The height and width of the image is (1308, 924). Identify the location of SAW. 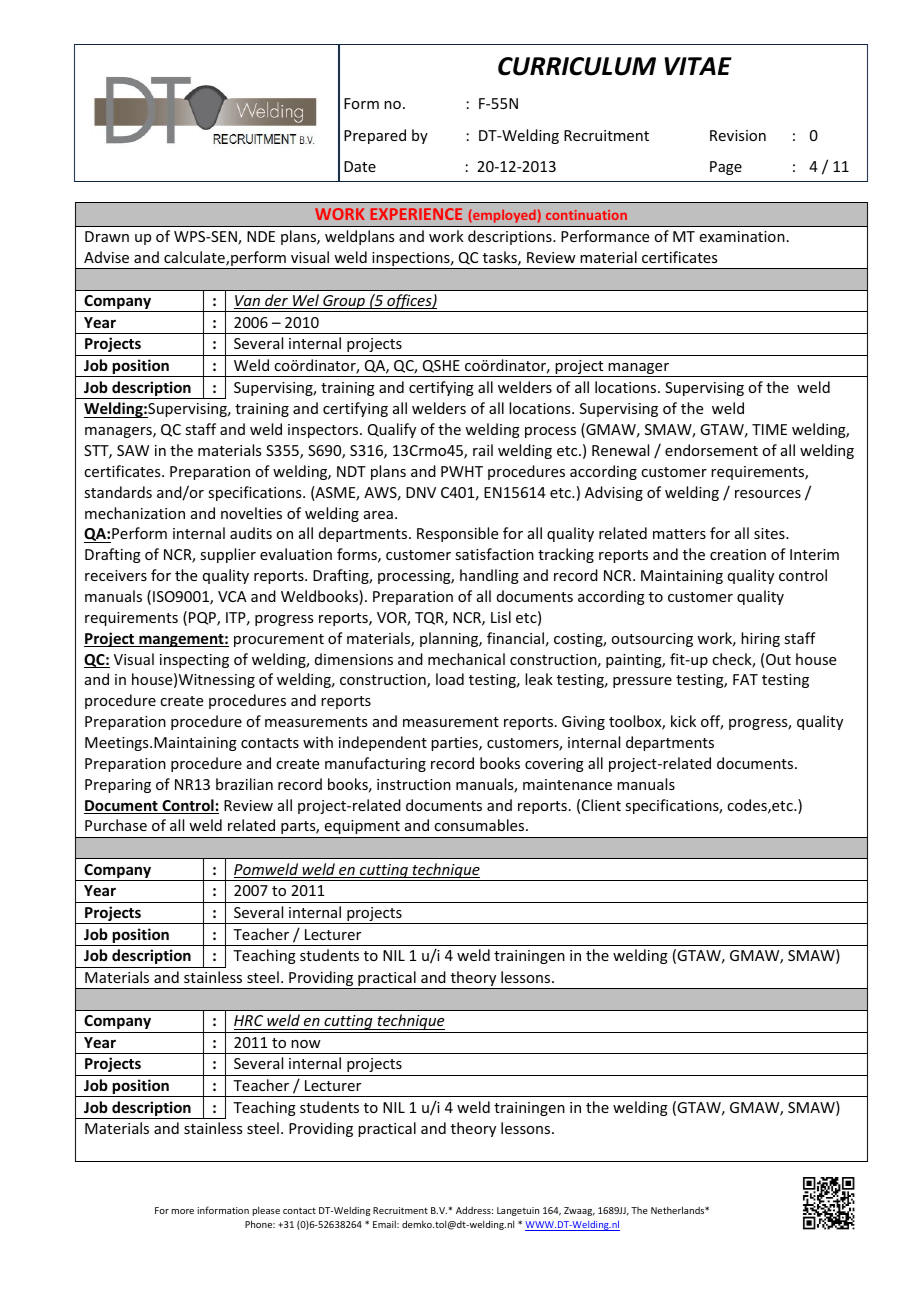
(133, 450).
